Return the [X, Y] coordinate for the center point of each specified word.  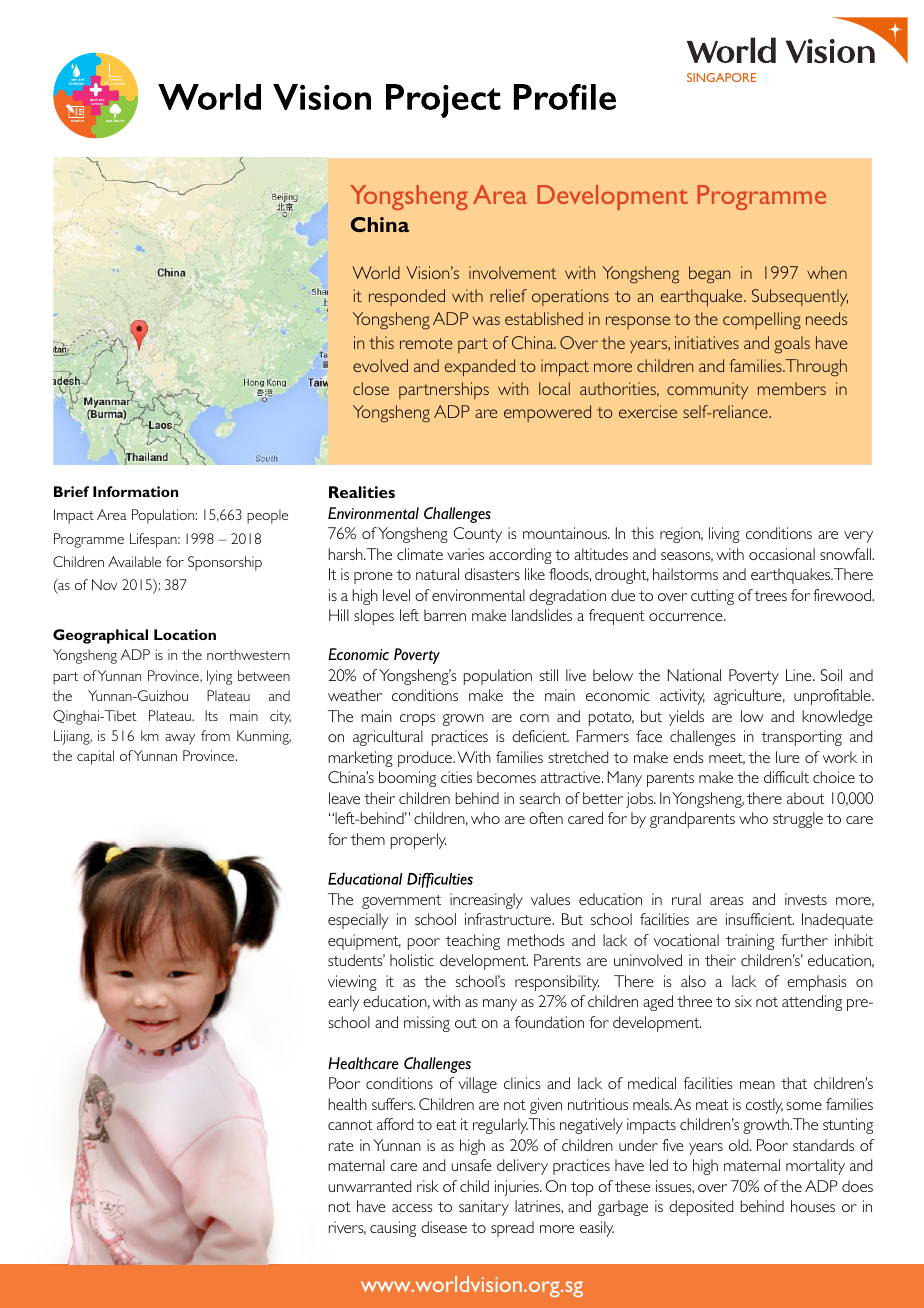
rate [341, 1146]
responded [407, 297]
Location [185, 634]
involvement [513, 272]
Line [800, 675]
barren [445, 615]
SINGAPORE [721, 77]
